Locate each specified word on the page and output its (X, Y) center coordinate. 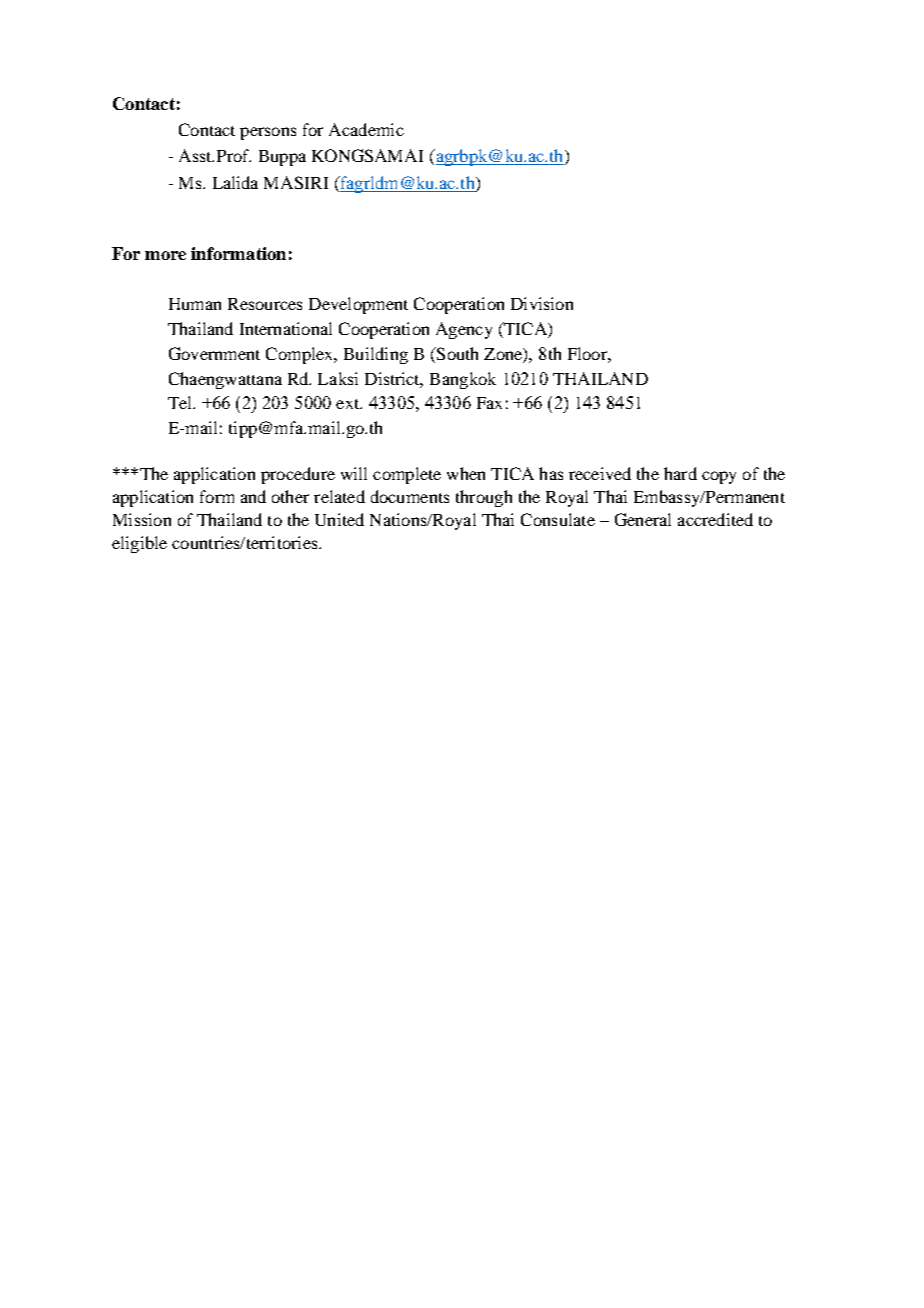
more (165, 255)
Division (542, 303)
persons (268, 133)
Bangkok (463, 380)
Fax (489, 403)
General (643, 519)
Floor (588, 353)
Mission (142, 519)
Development (358, 305)
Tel (181, 402)
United (339, 519)
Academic (366, 129)
